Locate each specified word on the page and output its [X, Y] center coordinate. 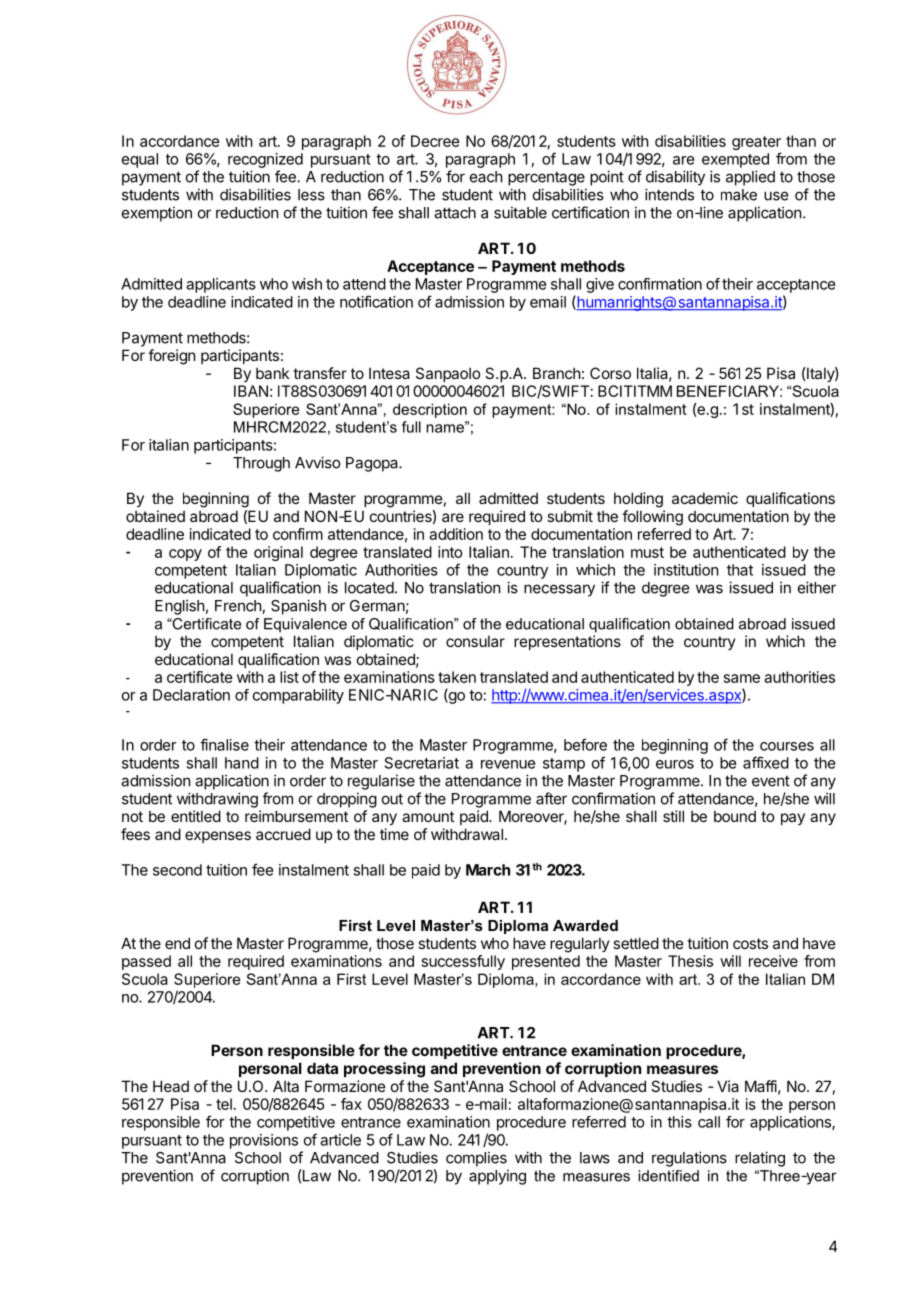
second [177, 870]
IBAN [251, 391]
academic [705, 498]
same [742, 678]
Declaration [191, 695]
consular [475, 641]
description [430, 410]
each [486, 177]
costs [750, 943]
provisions [264, 1141]
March [488, 870]
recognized [265, 160]
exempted [735, 160]
